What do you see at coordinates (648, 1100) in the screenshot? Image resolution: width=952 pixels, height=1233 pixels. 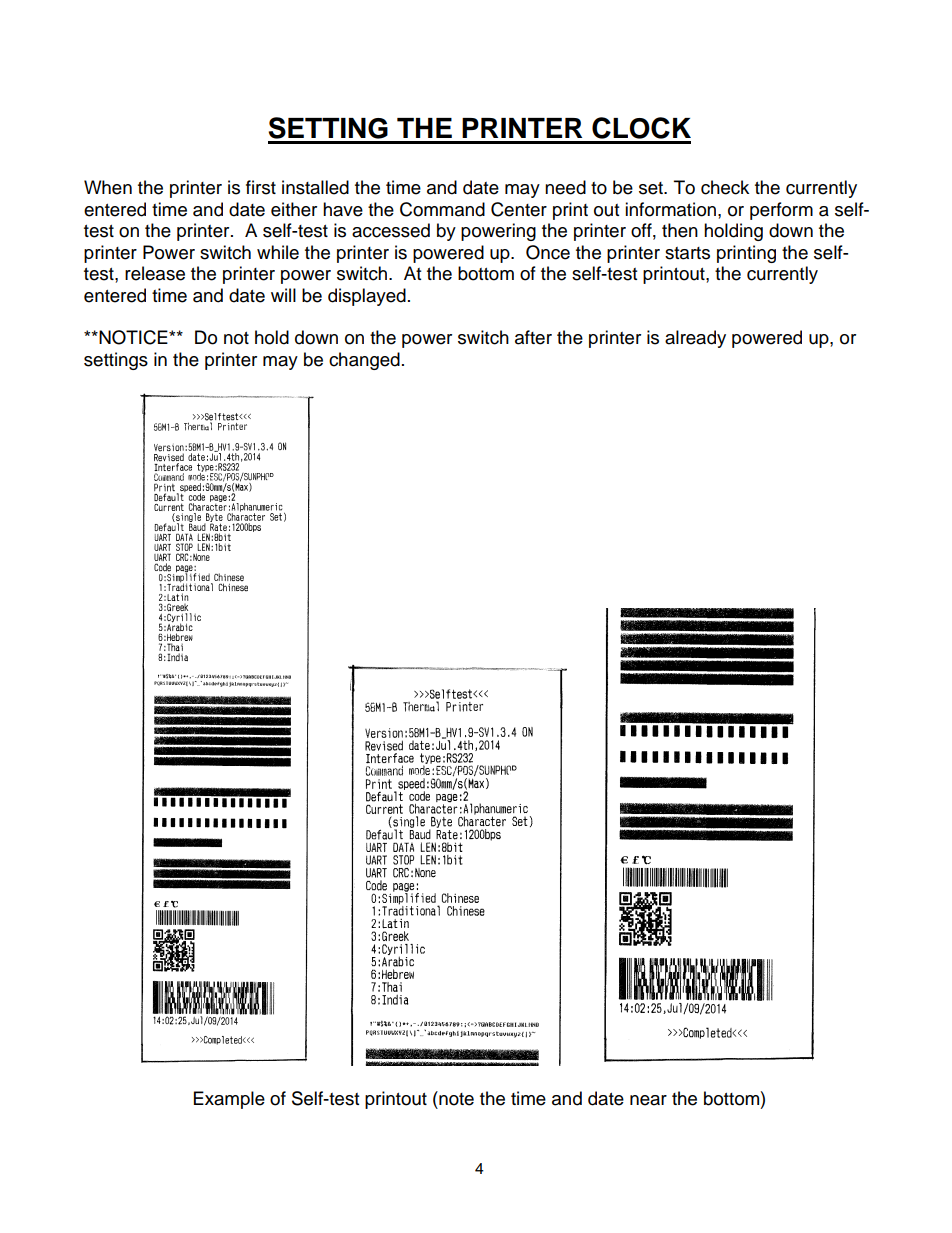 I see `near` at bounding box center [648, 1100].
